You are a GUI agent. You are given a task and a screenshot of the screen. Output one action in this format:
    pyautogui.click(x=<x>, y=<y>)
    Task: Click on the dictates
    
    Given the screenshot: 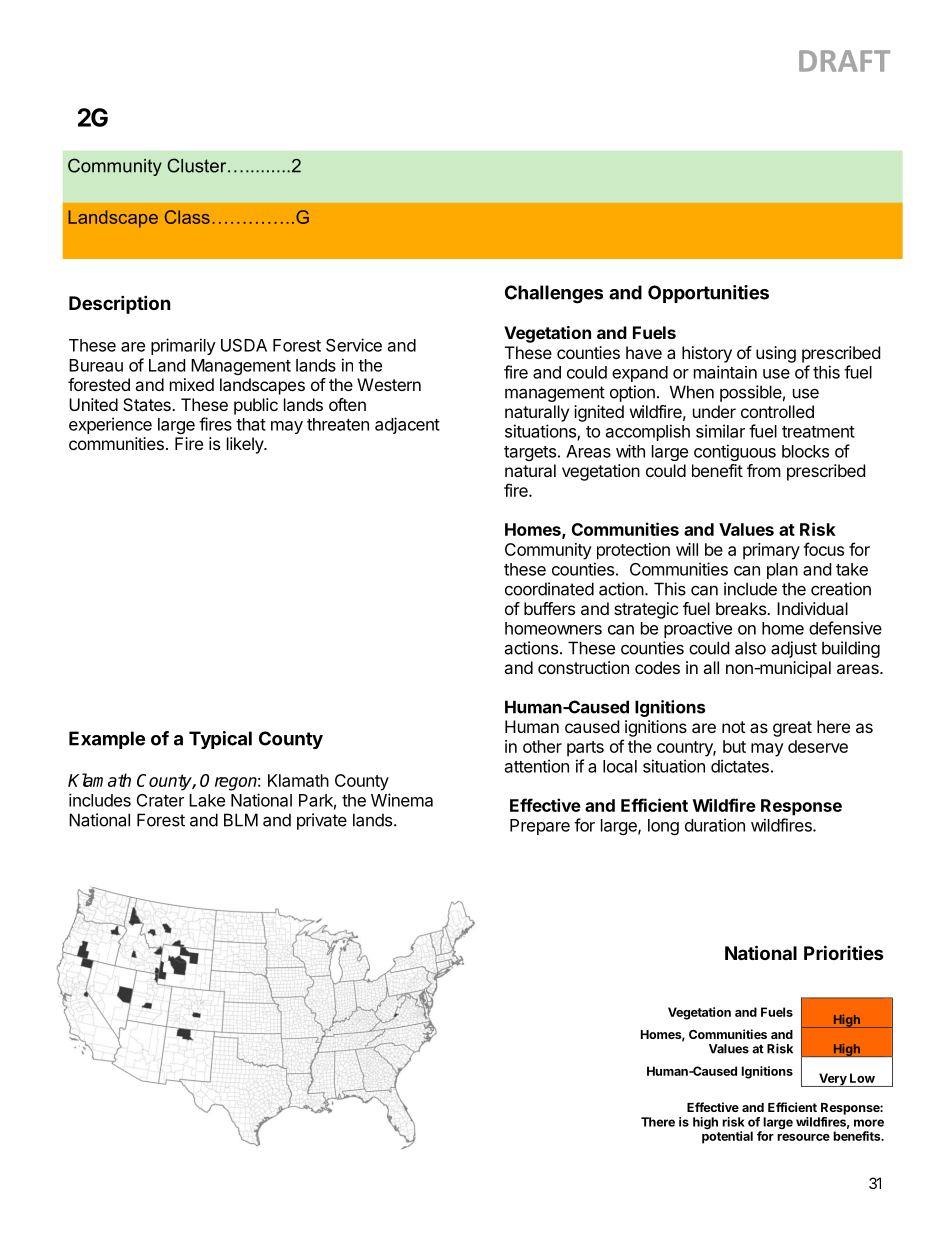 What is the action you would take?
    pyautogui.click(x=740, y=766)
